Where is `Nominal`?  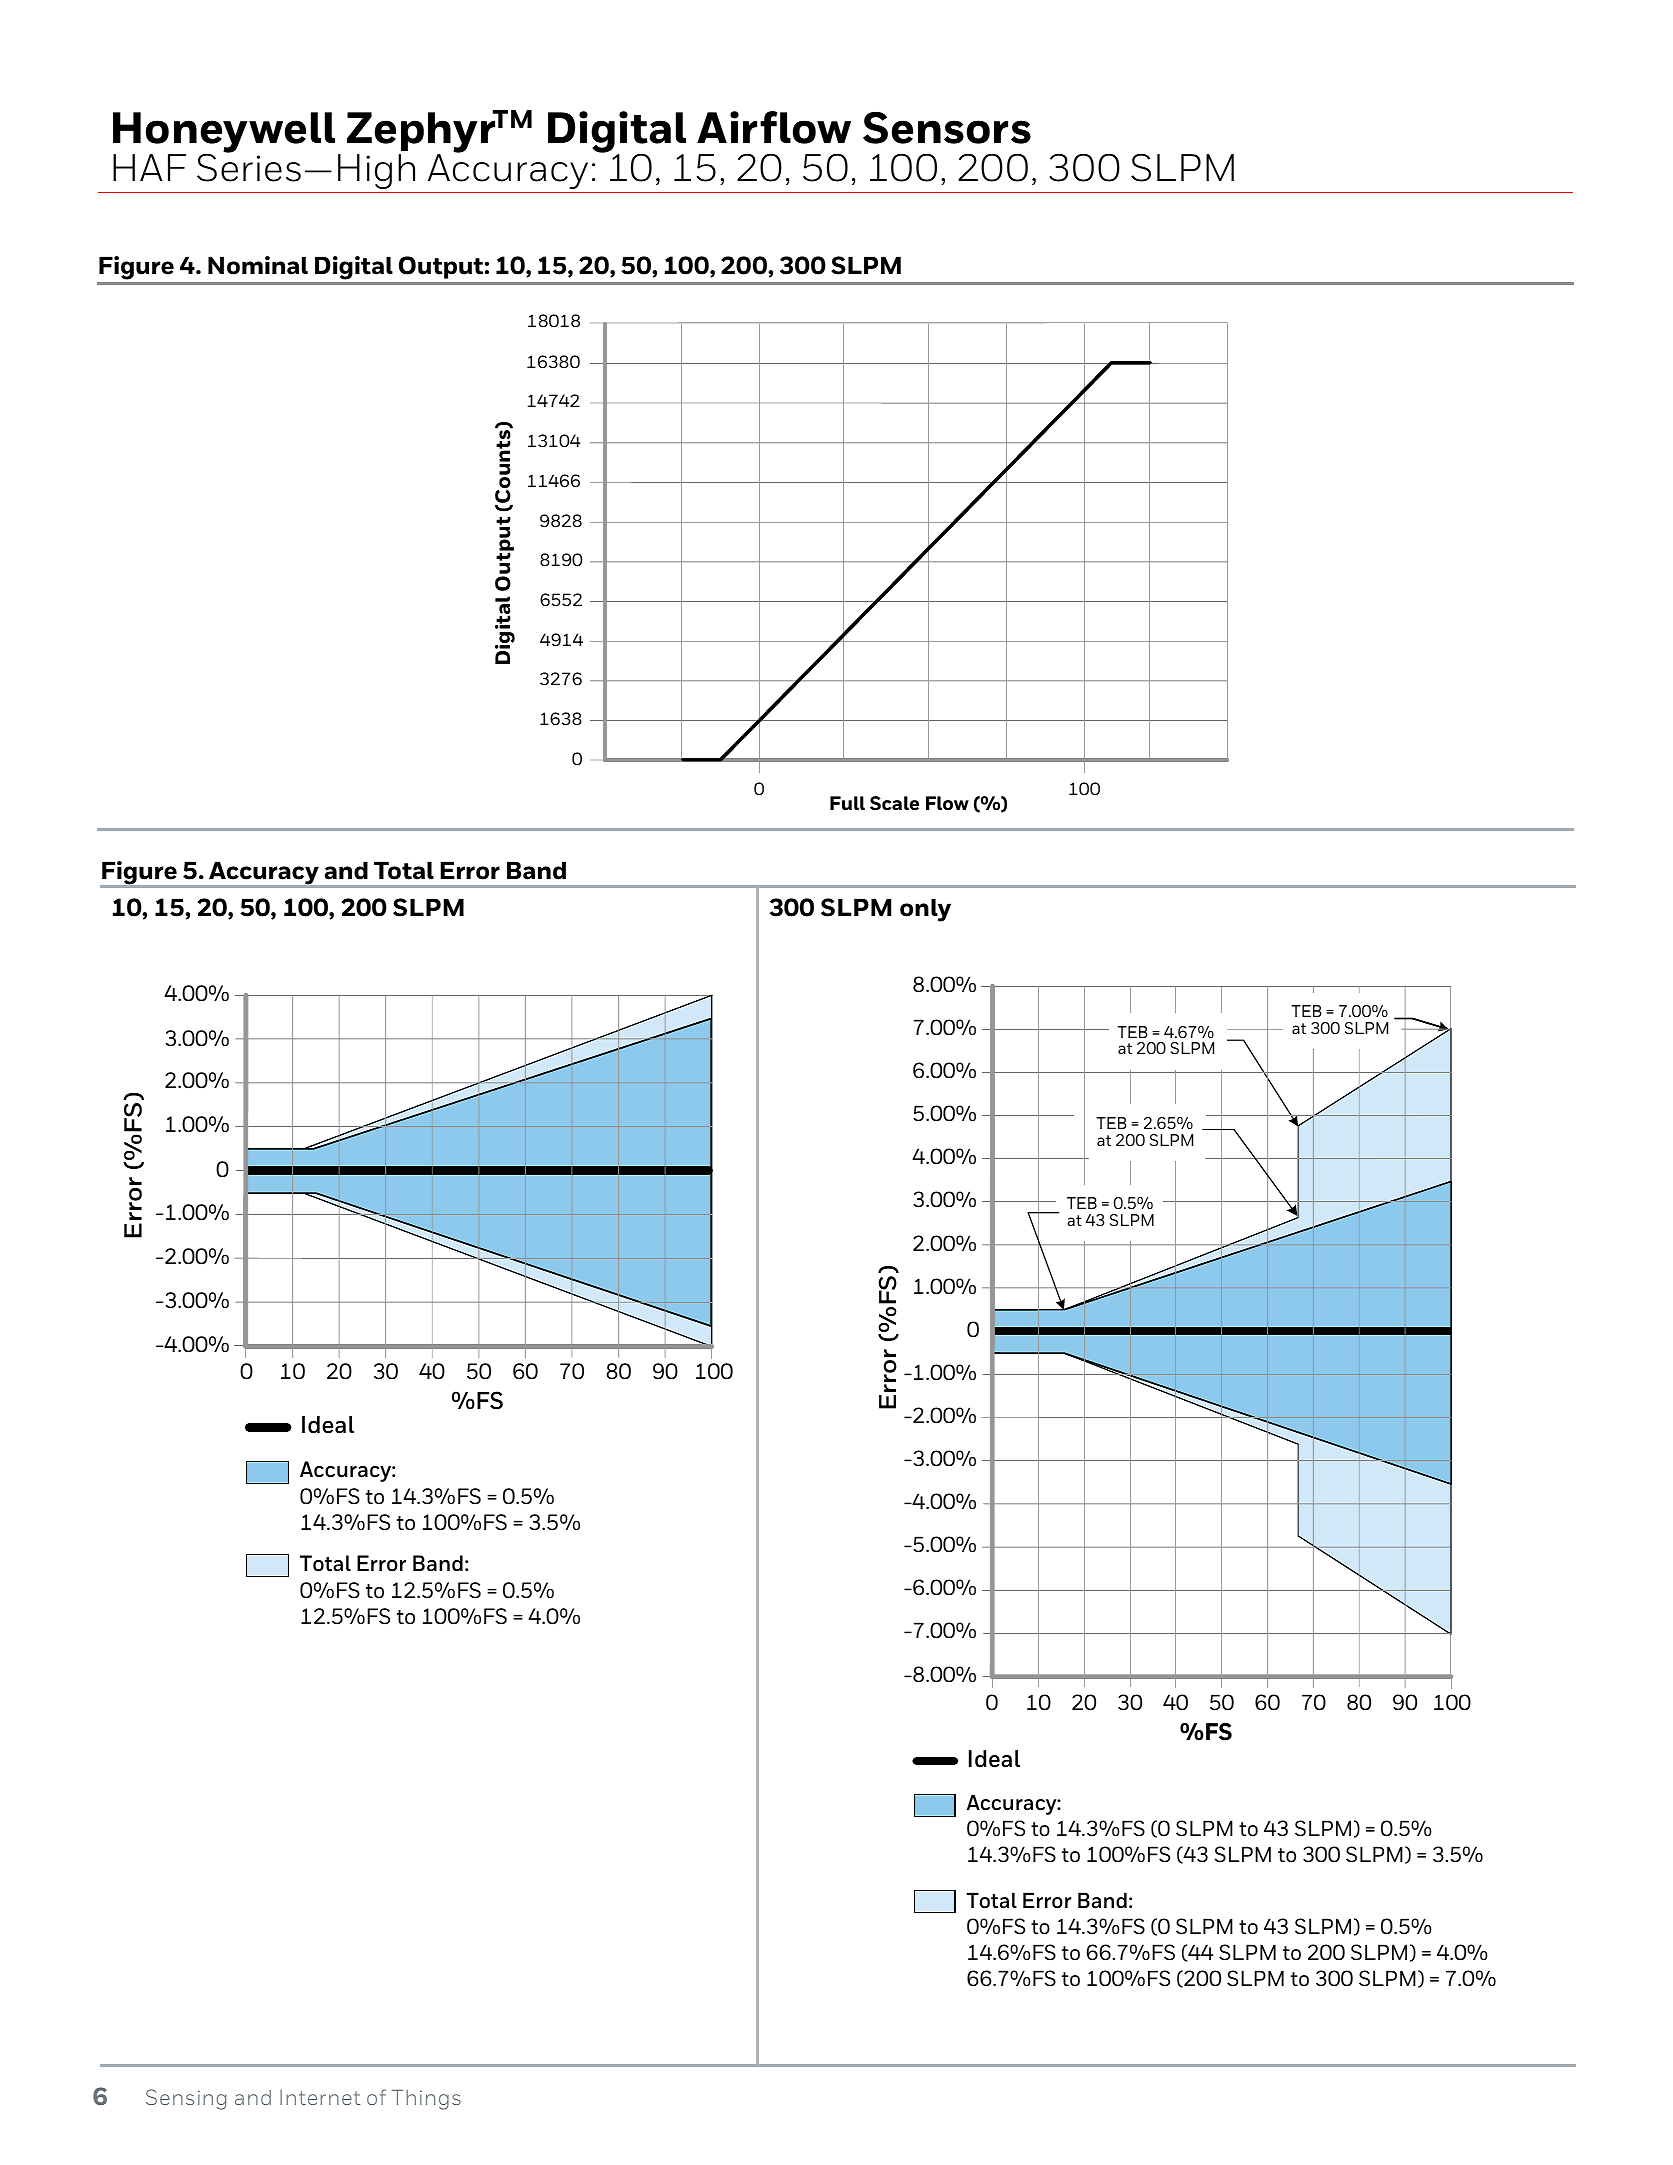
Nominal is located at coordinates (258, 265).
